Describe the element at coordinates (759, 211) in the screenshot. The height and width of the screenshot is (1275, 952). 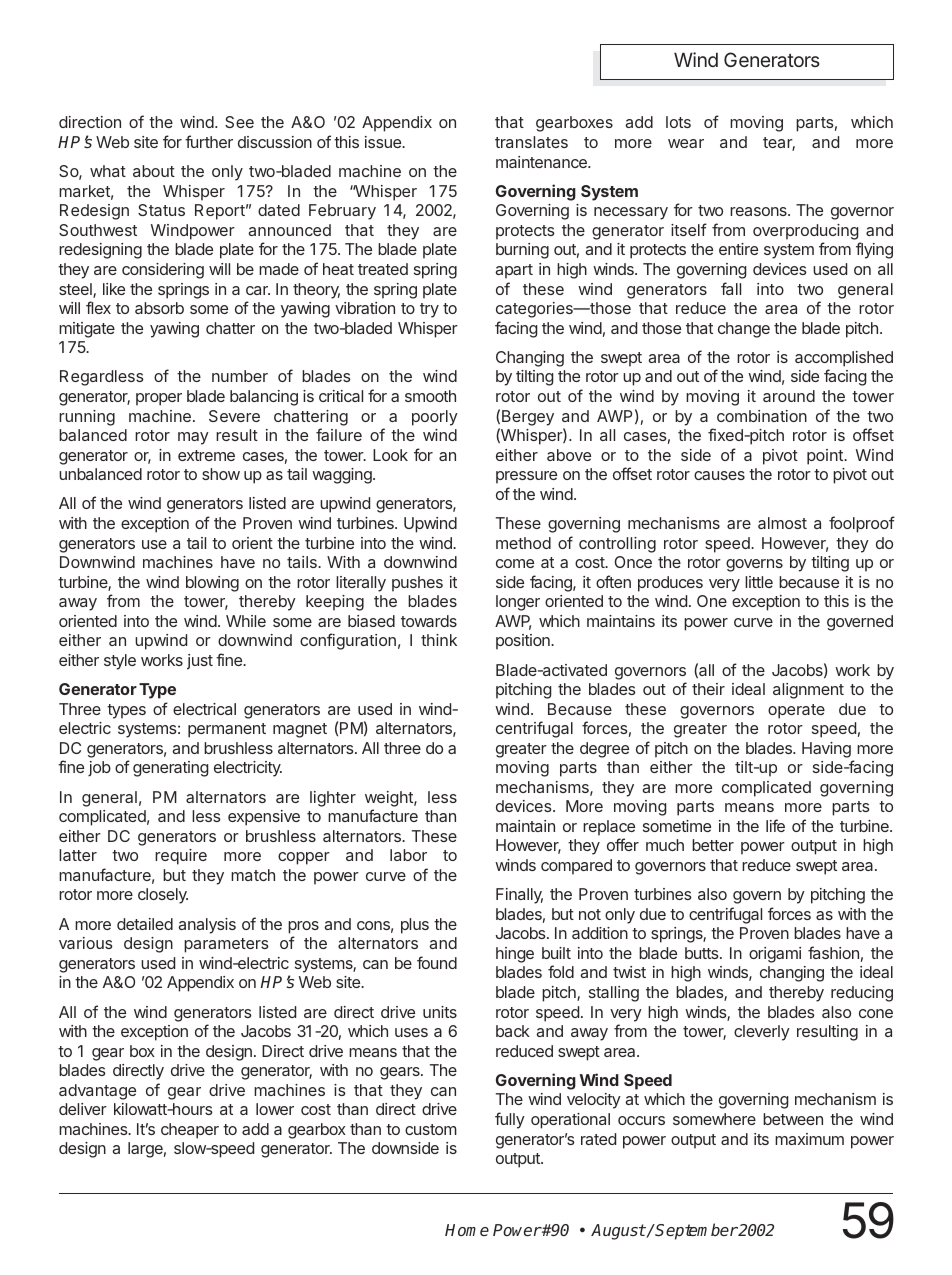
I see `reasons` at that location.
